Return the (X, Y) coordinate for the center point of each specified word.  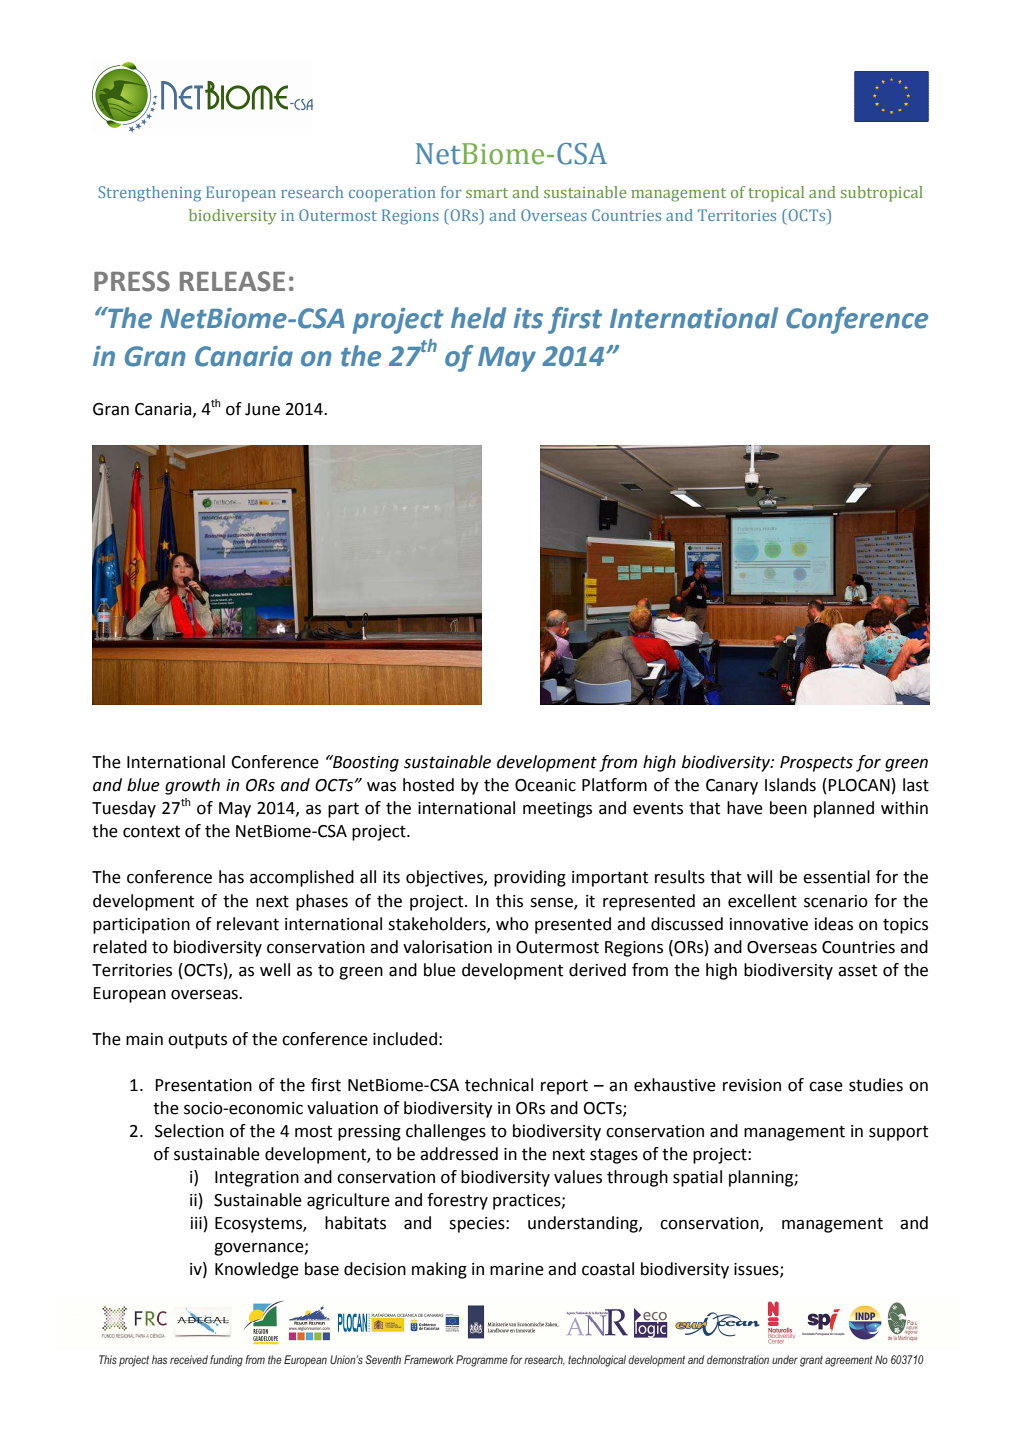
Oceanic (545, 785)
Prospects (816, 764)
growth (192, 786)
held (478, 318)
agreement (849, 1361)
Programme (482, 1361)
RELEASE (232, 281)
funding (226, 1361)
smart (487, 193)
